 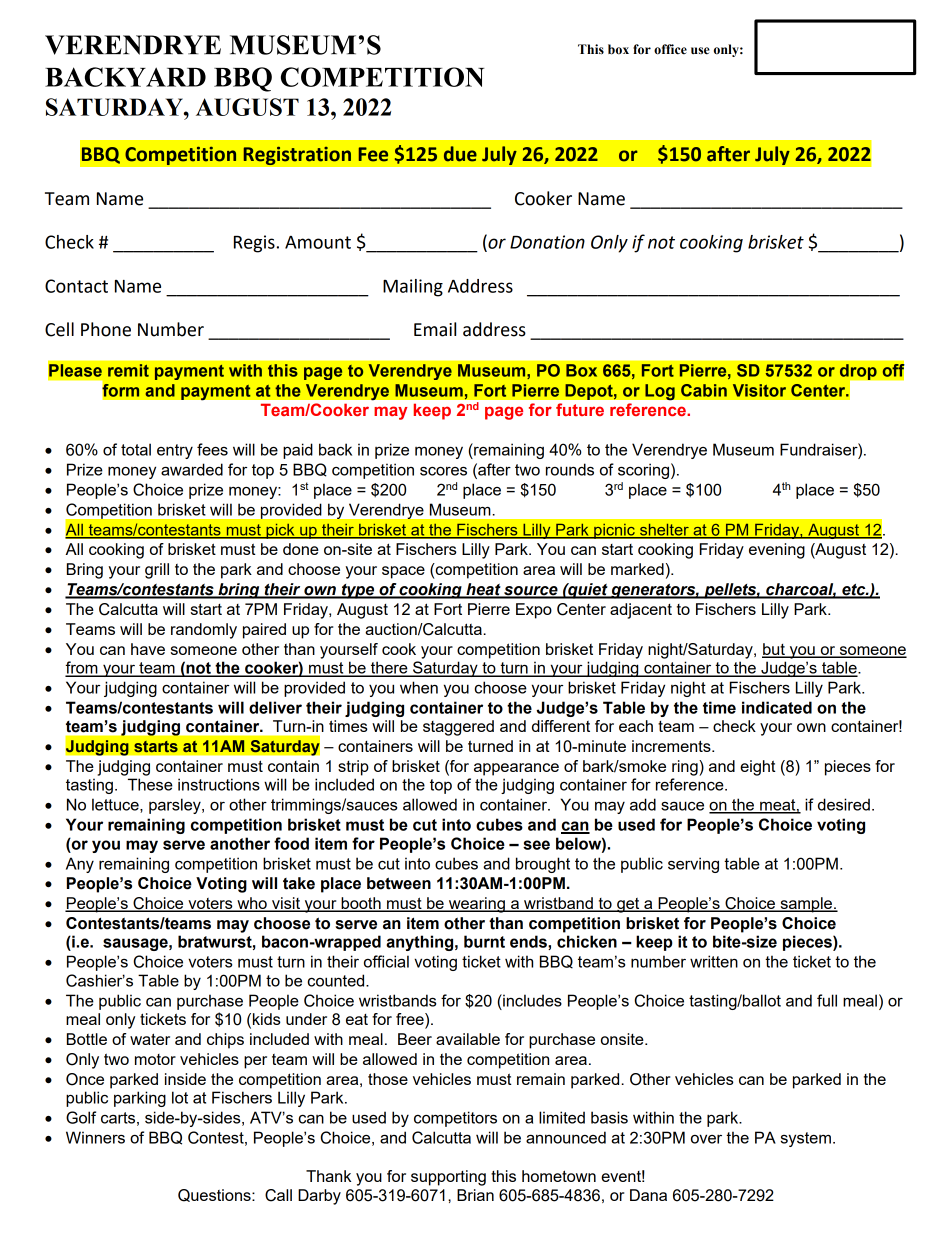 What do you see at coordinates (95, 1137) in the document?
I see `Winners` at bounding box center [95, 1137].
